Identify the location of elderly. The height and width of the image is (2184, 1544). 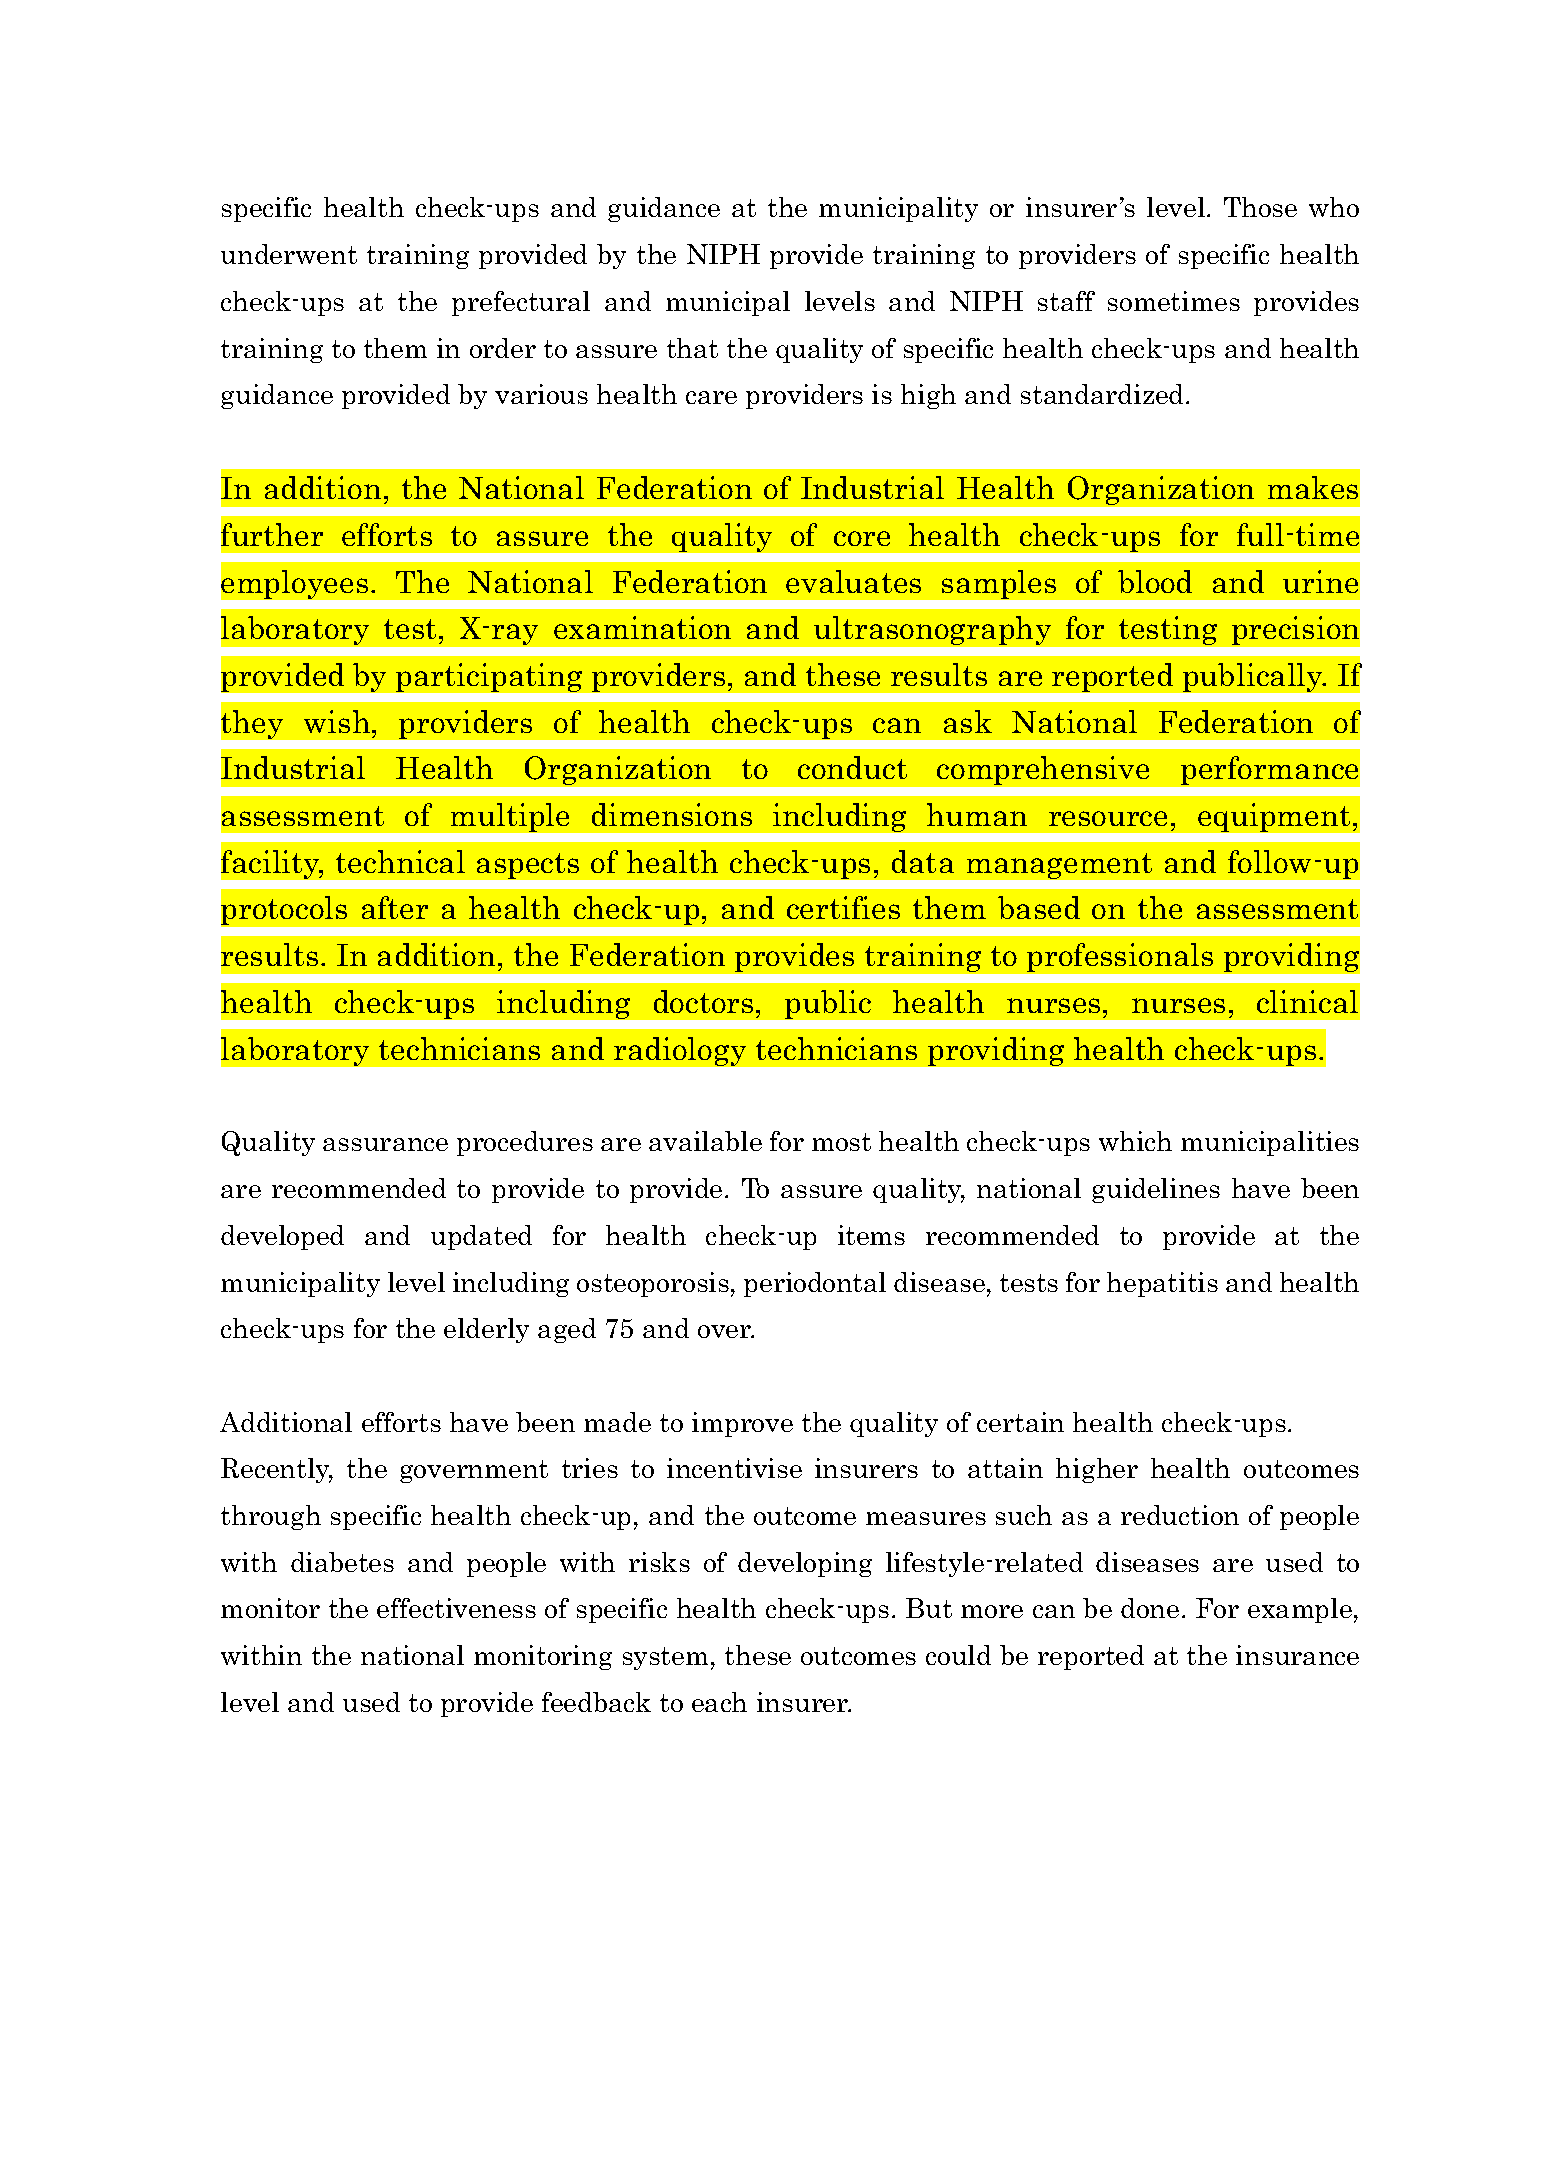
(486, 1330).
